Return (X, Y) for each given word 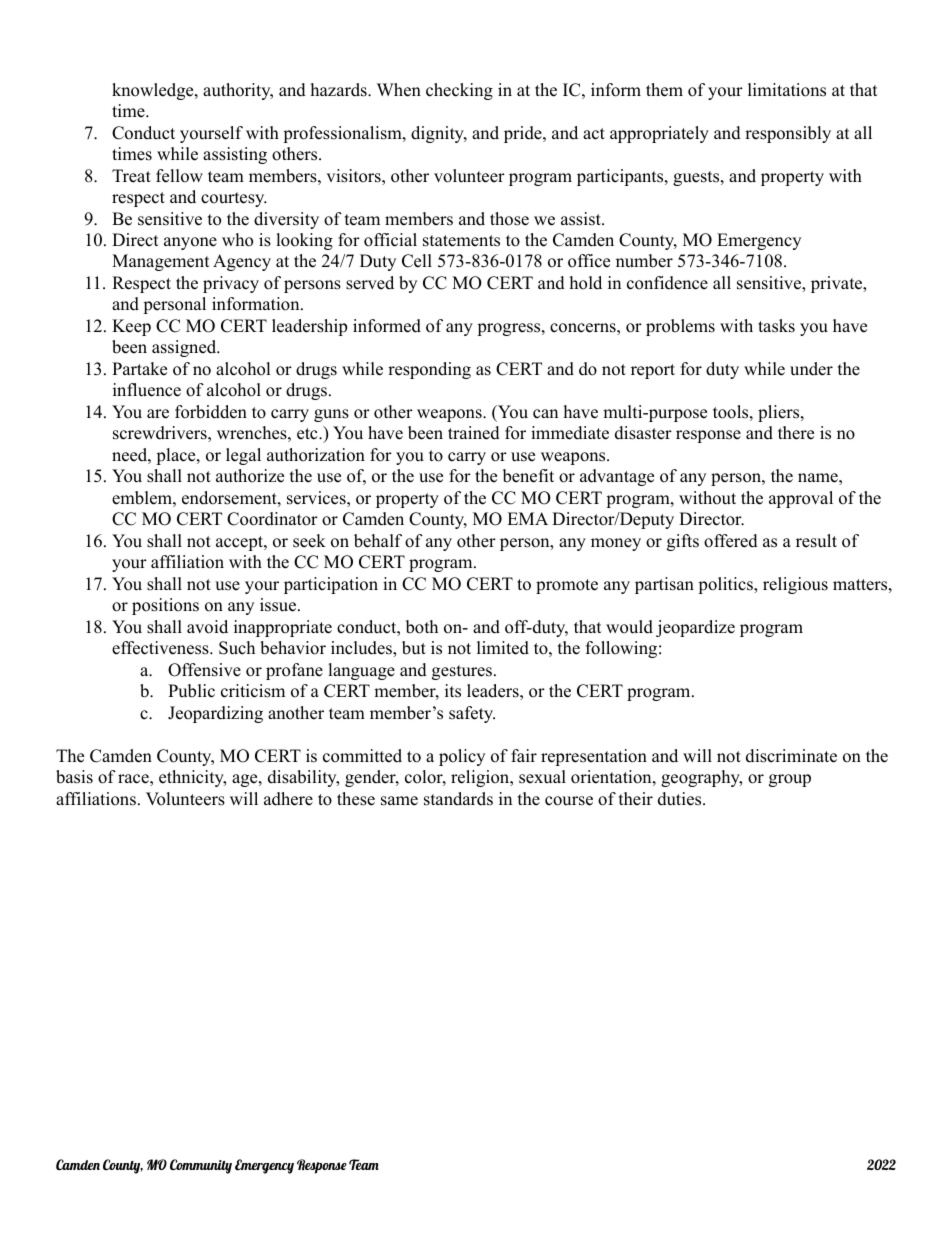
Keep (131, 327)
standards (458, 799)
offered (731, 541)
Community (201, 1166)
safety (472, 714)
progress (508, 329)
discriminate (791, 756)
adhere (288, 799)
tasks (776, 326)
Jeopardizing (215, 714)
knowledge (154, 91)
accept (240, 543)
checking (459, 91)
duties (679, 799)
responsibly (788, 134)
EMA (527, 518)
